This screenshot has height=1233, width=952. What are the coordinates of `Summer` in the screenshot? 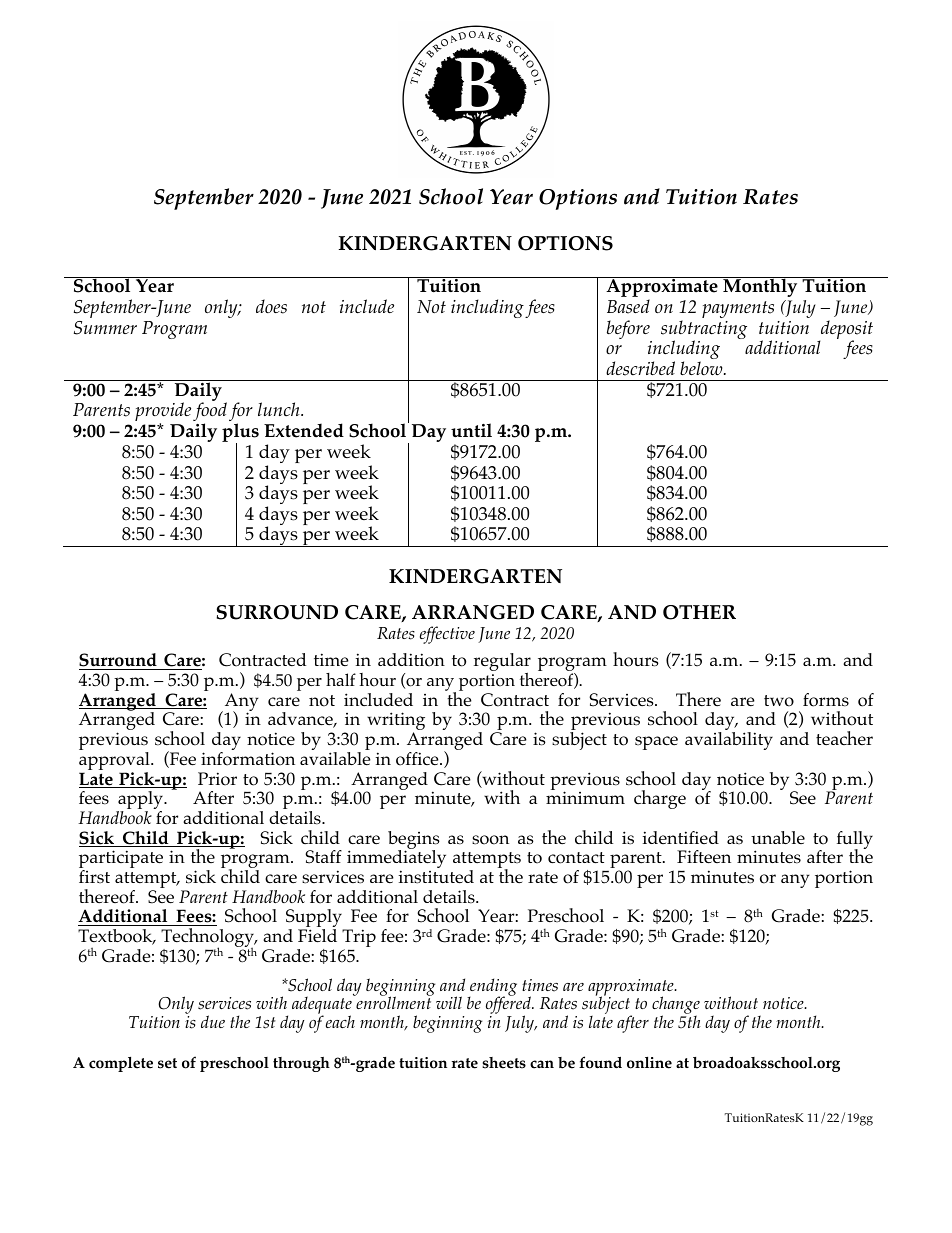 It's located at (105, 328).
